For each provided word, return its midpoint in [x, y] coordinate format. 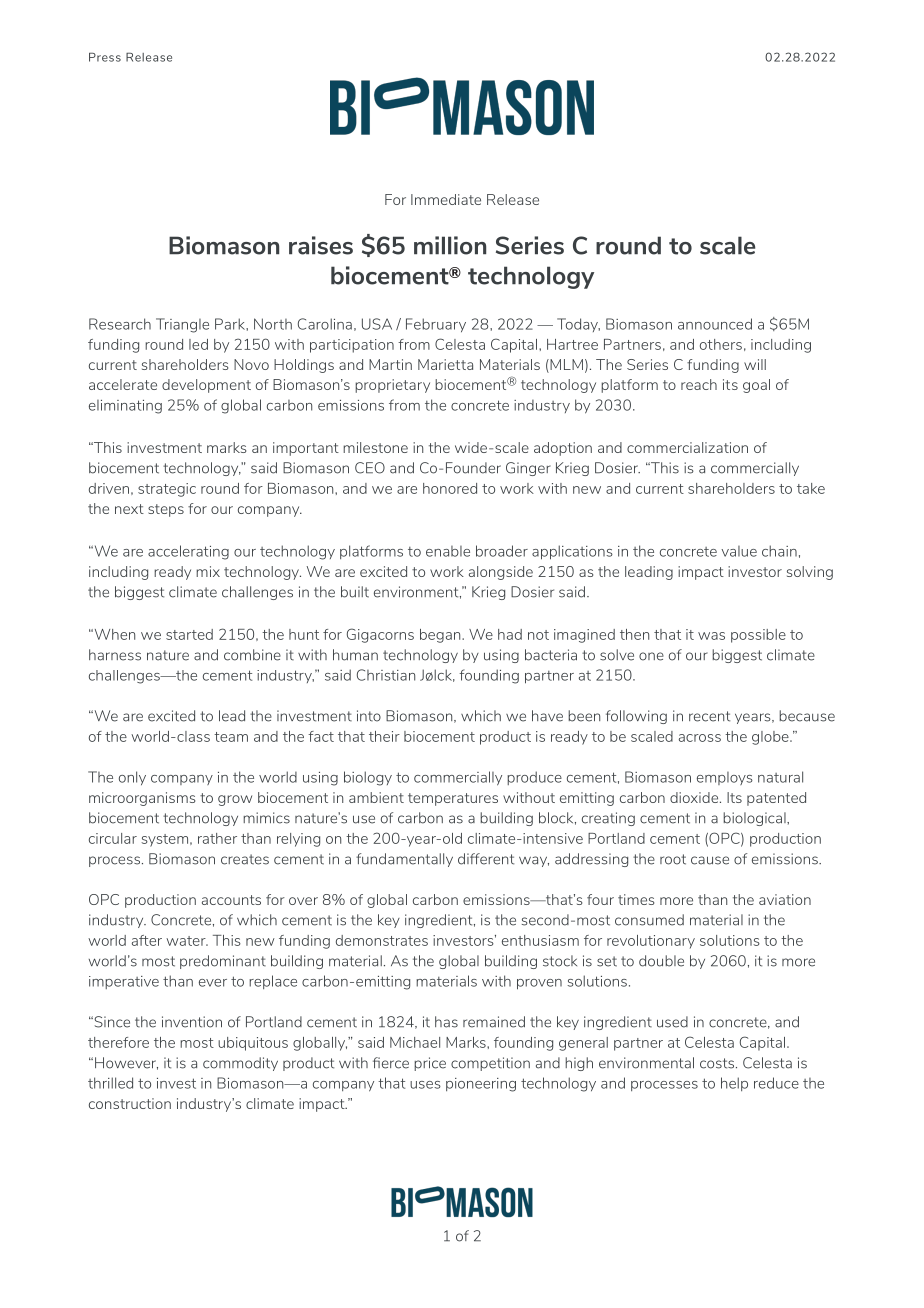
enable [448, 551]
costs [718, 1063]
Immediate [446, 199]
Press [105, 57]
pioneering [481, 1085]
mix [208, 571]
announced [715, 324]
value [739, 551]
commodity [240, 1064]
